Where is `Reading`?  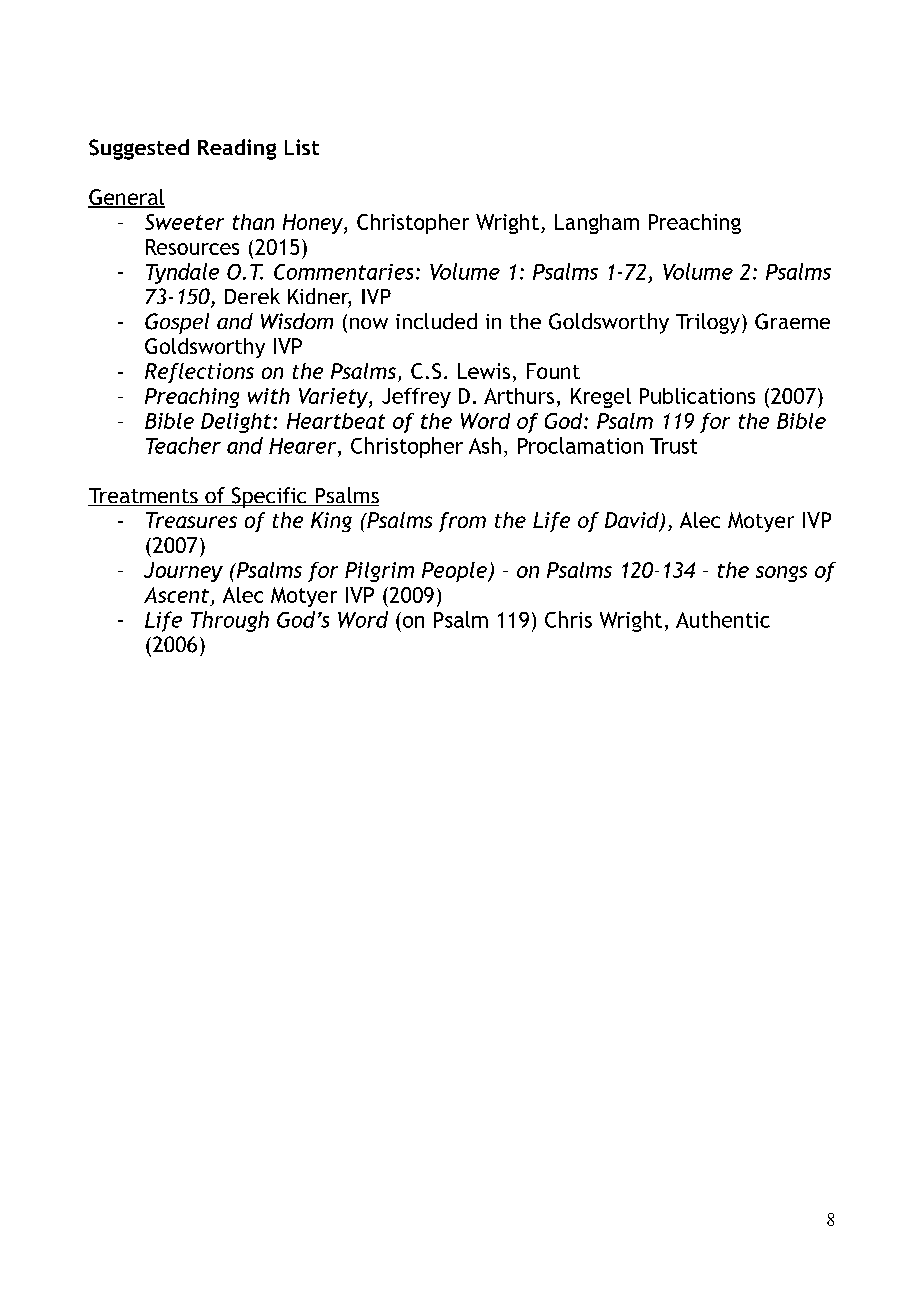
Reading is located at coordinates (237, 149).
